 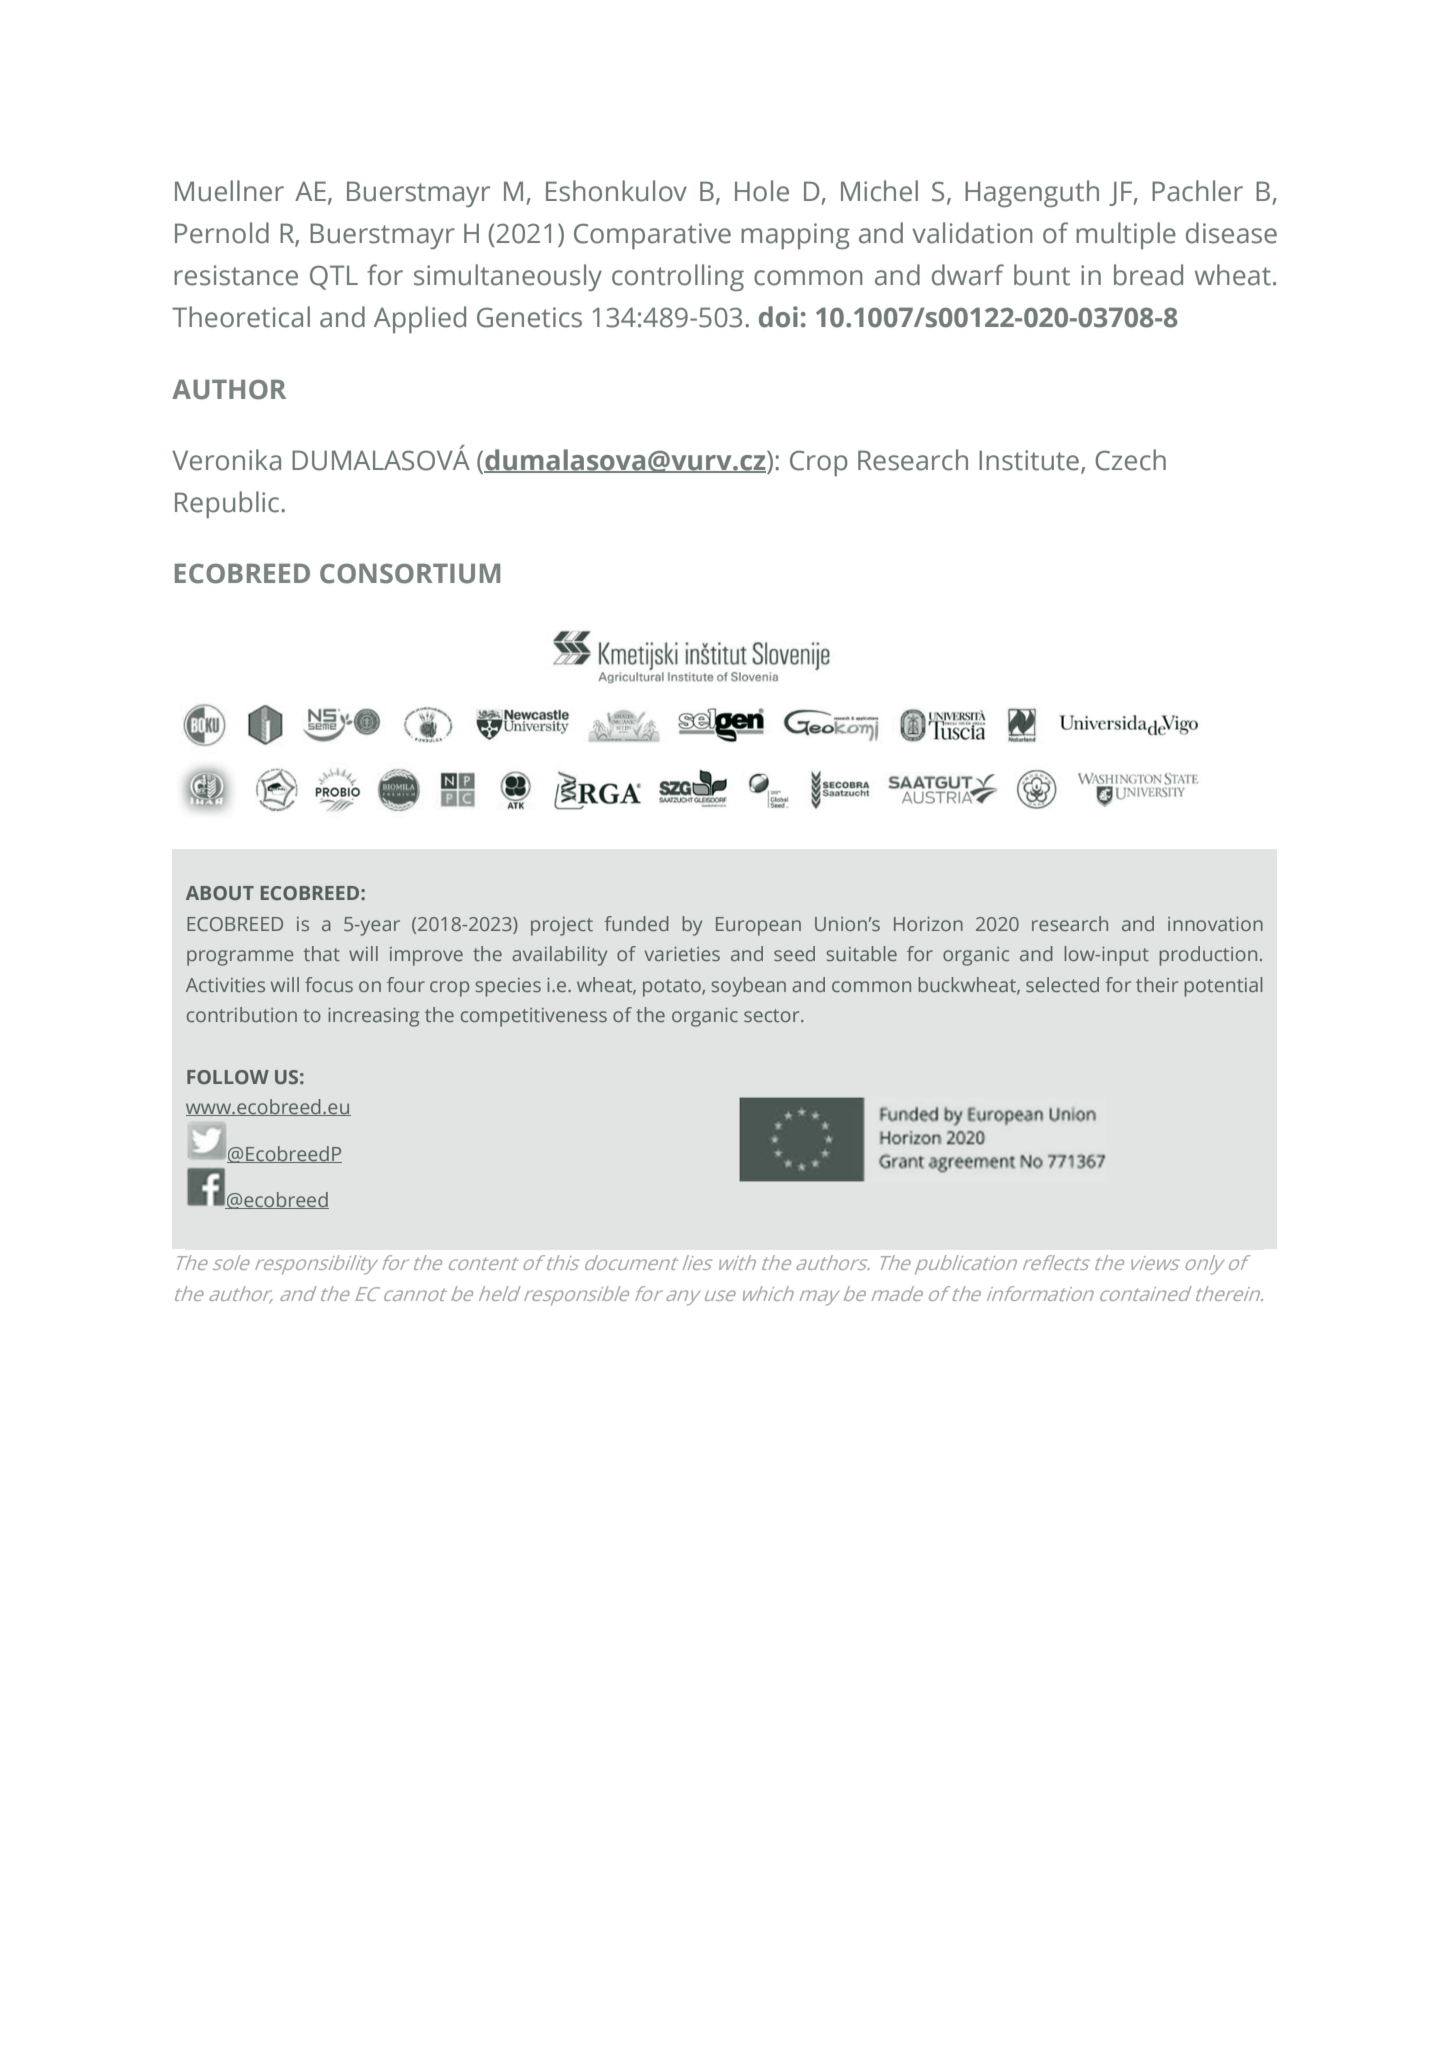 I want to click on increasing, so click(x=373, y=1017).
